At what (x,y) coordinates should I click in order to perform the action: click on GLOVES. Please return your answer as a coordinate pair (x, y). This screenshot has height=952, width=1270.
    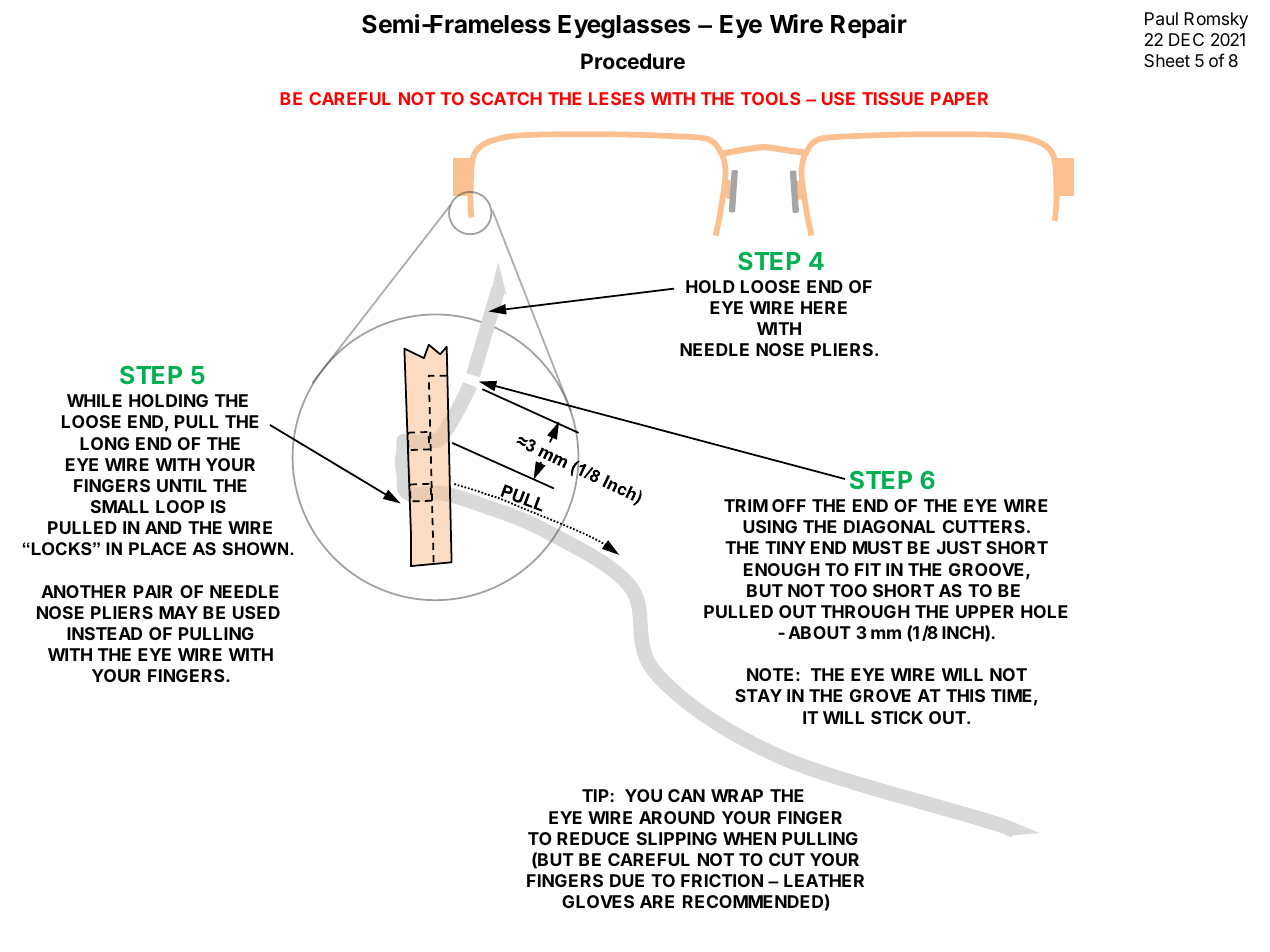
    Looking at the image, I should click on (598, 901).
